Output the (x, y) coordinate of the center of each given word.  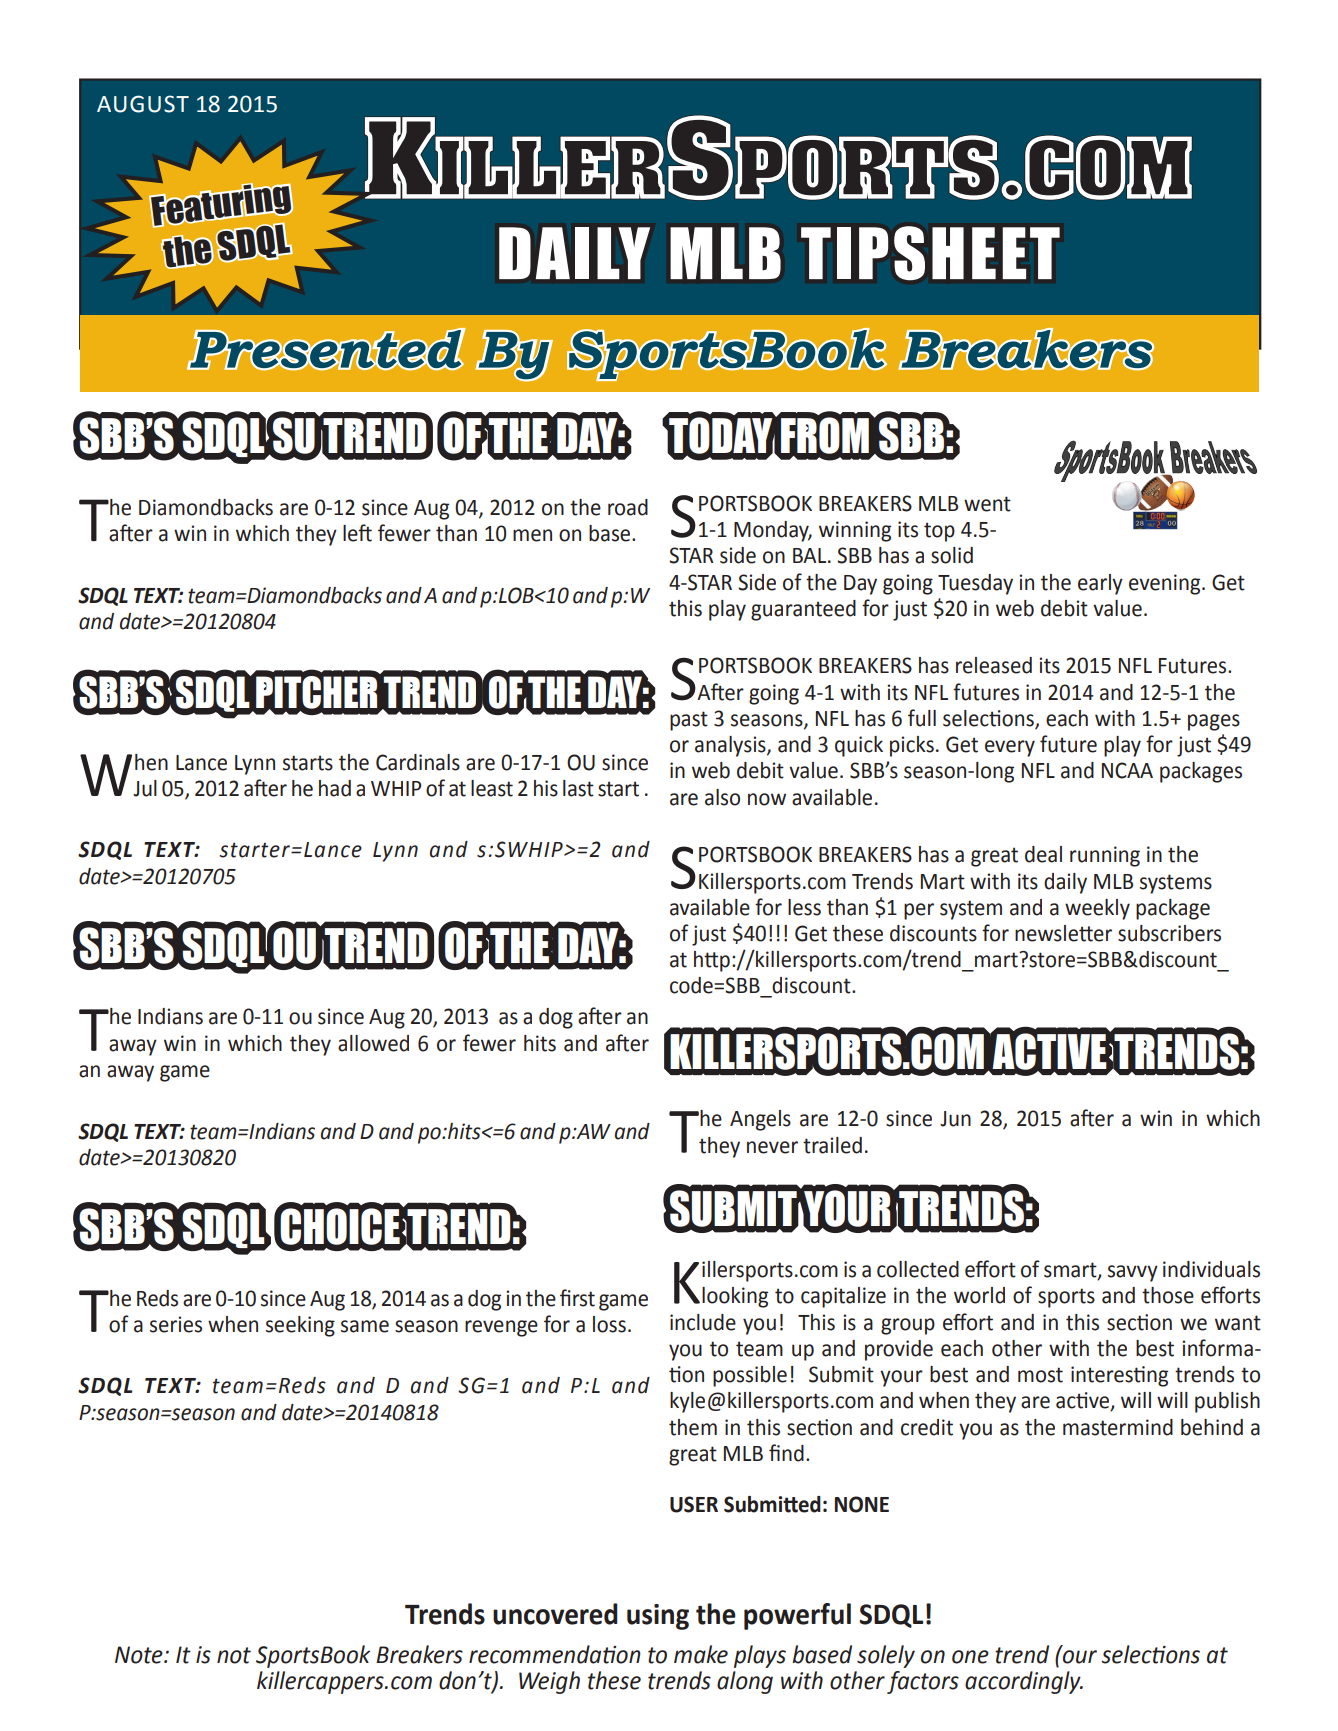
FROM (825, 435)
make (701, 1654)
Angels (760, 1120)
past (689, 721)
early (1100, 584)
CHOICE (339, 1226)
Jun (955, 1119)
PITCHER (316, 693)
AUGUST (143, 104)
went (987, 504)
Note (140, 1655)
